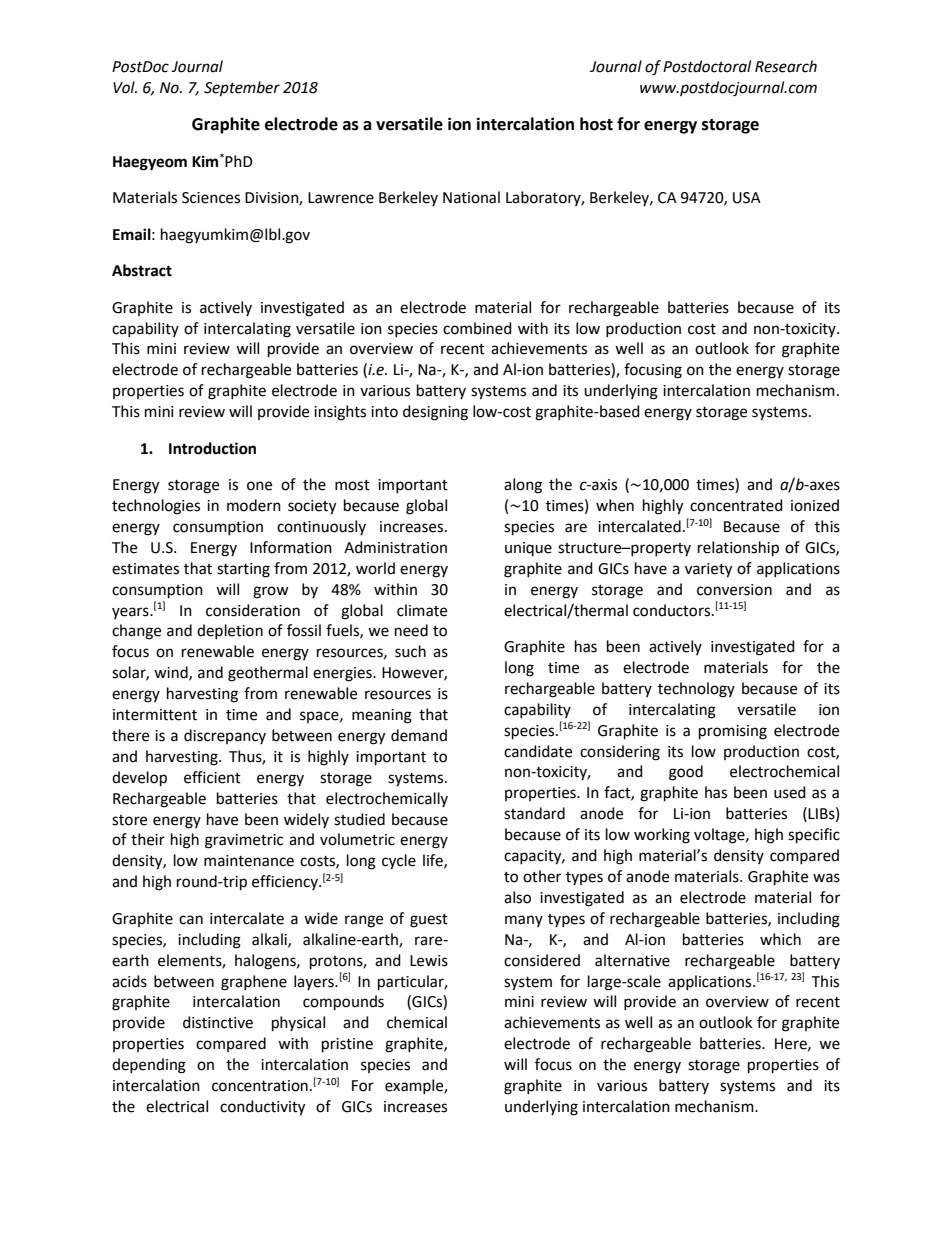 This document has height=1233, width=952. I want to click on promising, so click(733, 732).
